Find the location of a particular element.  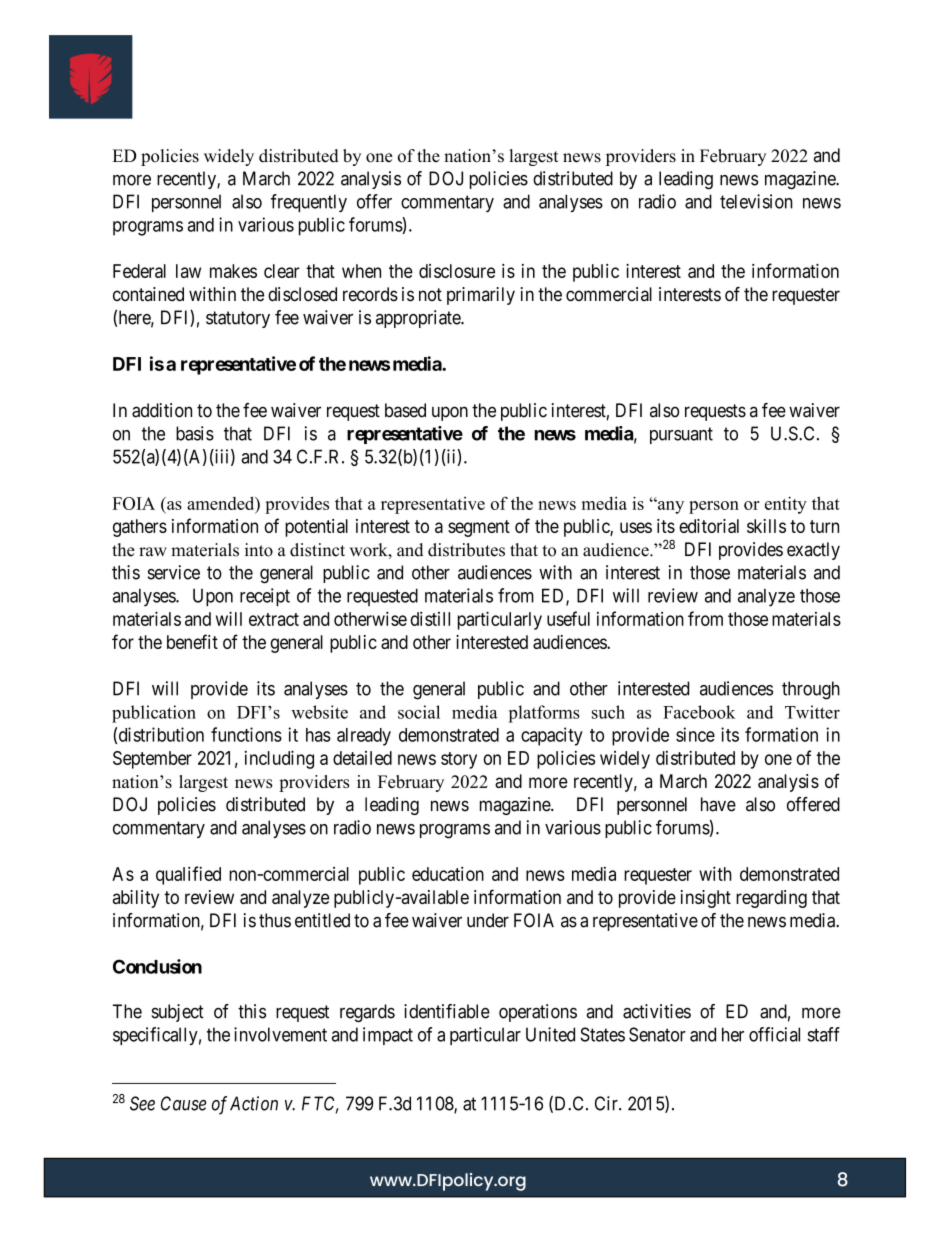

pursuant is located at coordinates (681, 435).
